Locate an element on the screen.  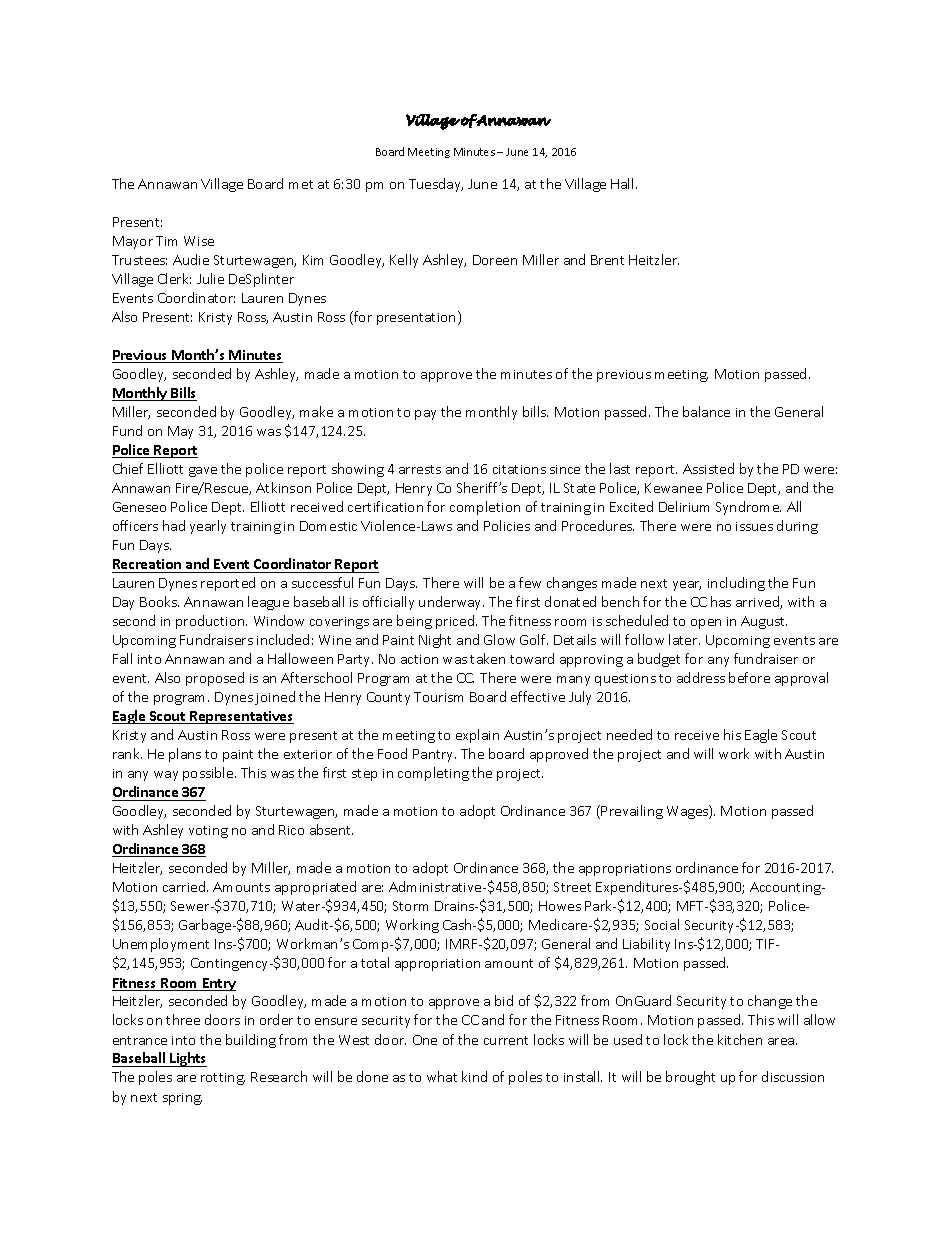
Syndrome is located at coordinates (748, 508).
